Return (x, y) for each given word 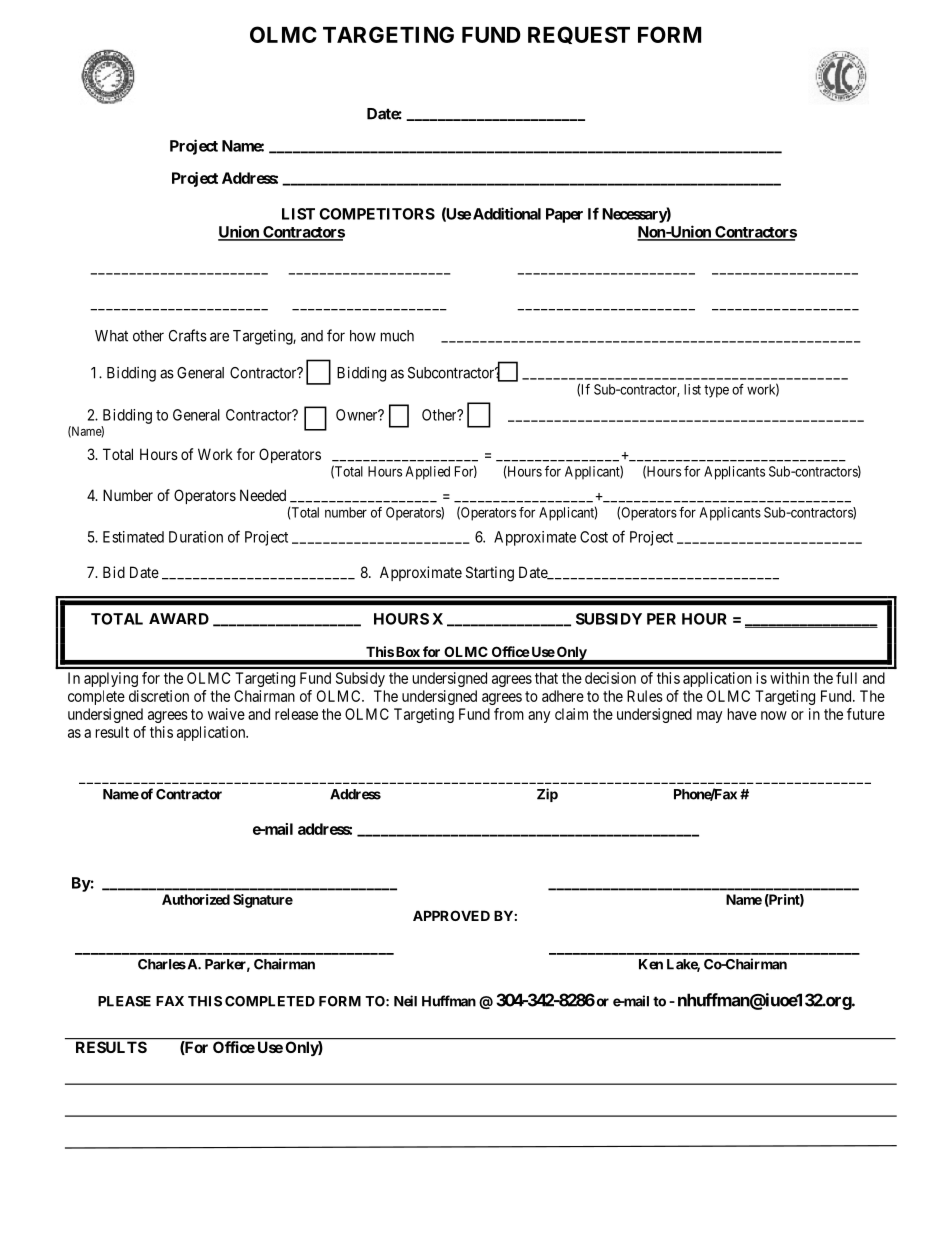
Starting (490, 574)
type (716, 391)
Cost (594, 537)
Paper (564, 215)
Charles (162, 964)
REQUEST (579, 35)
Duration (196, 537)
